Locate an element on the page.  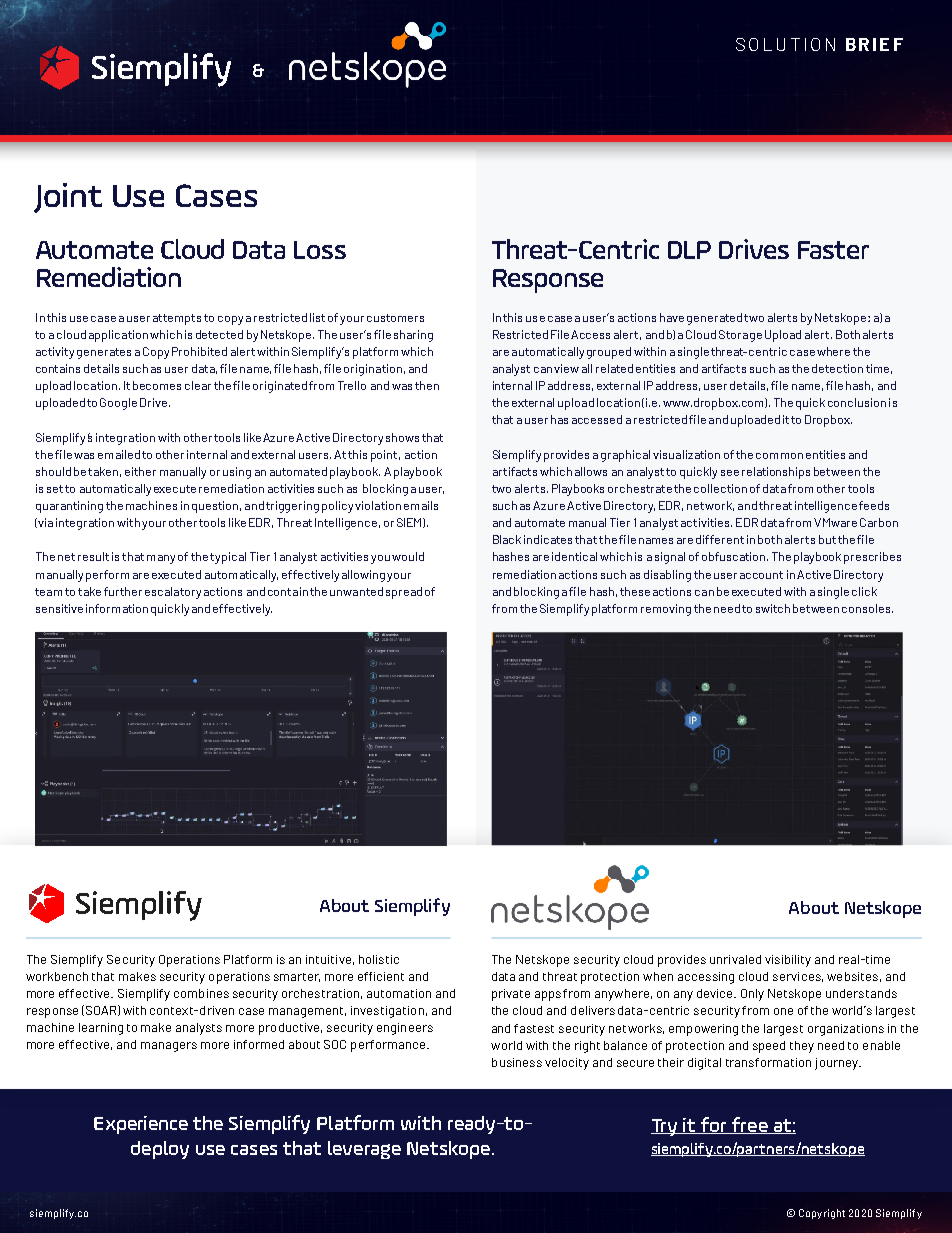
visibility is located at coordinates (788, 961).
